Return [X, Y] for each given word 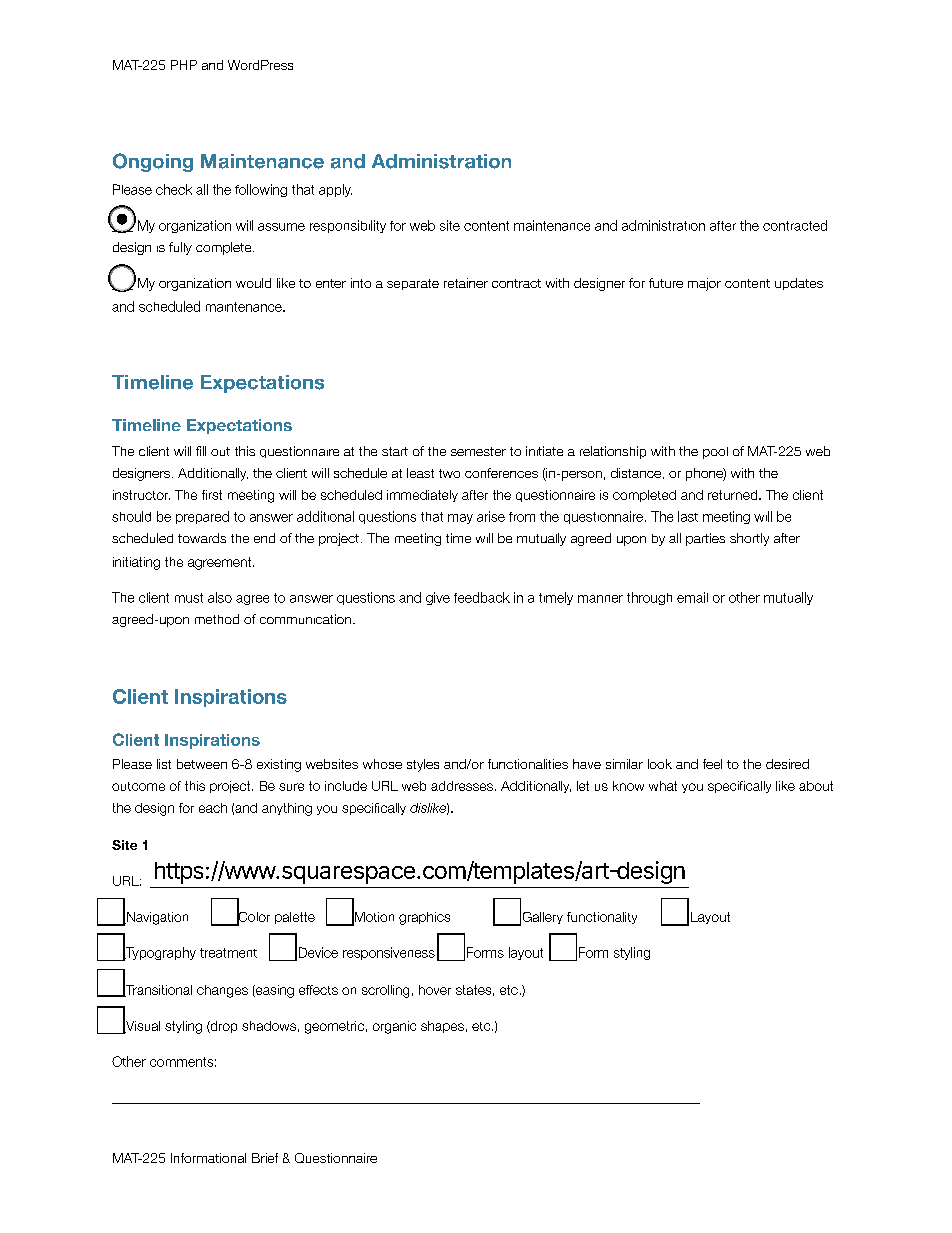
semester [478, 451]
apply [335, 190]
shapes [442, 1027]
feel [712, 764]
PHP [184, 65]
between [202, 764]
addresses [462, 786]
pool [715, 453]
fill [201, 451]
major [704, 284]
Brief [265, 1158]
